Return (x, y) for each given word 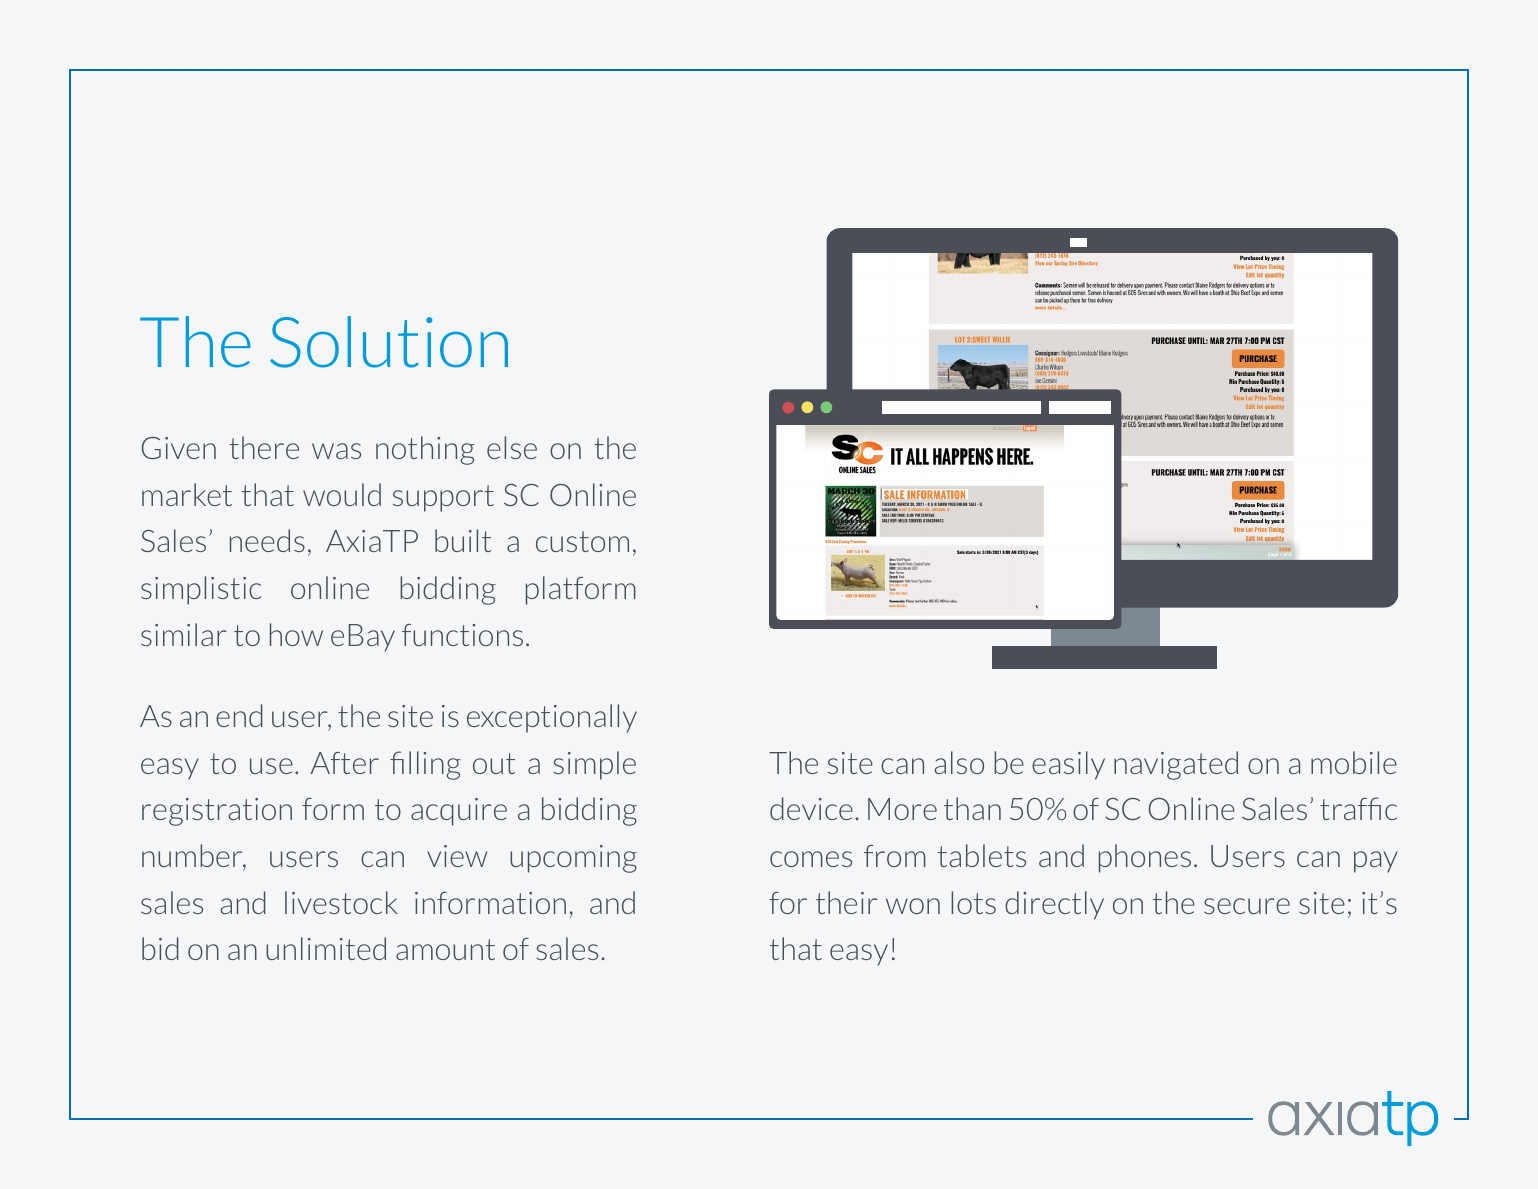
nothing (425, 450)
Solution (389, 342)
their (846, 902)
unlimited (326, 948)
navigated (1176, 765)
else (512, 447)
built (463, 540)
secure (1247, 906)
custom (582, 541)
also (959, 762)
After (344, 763)
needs (267, 540)
